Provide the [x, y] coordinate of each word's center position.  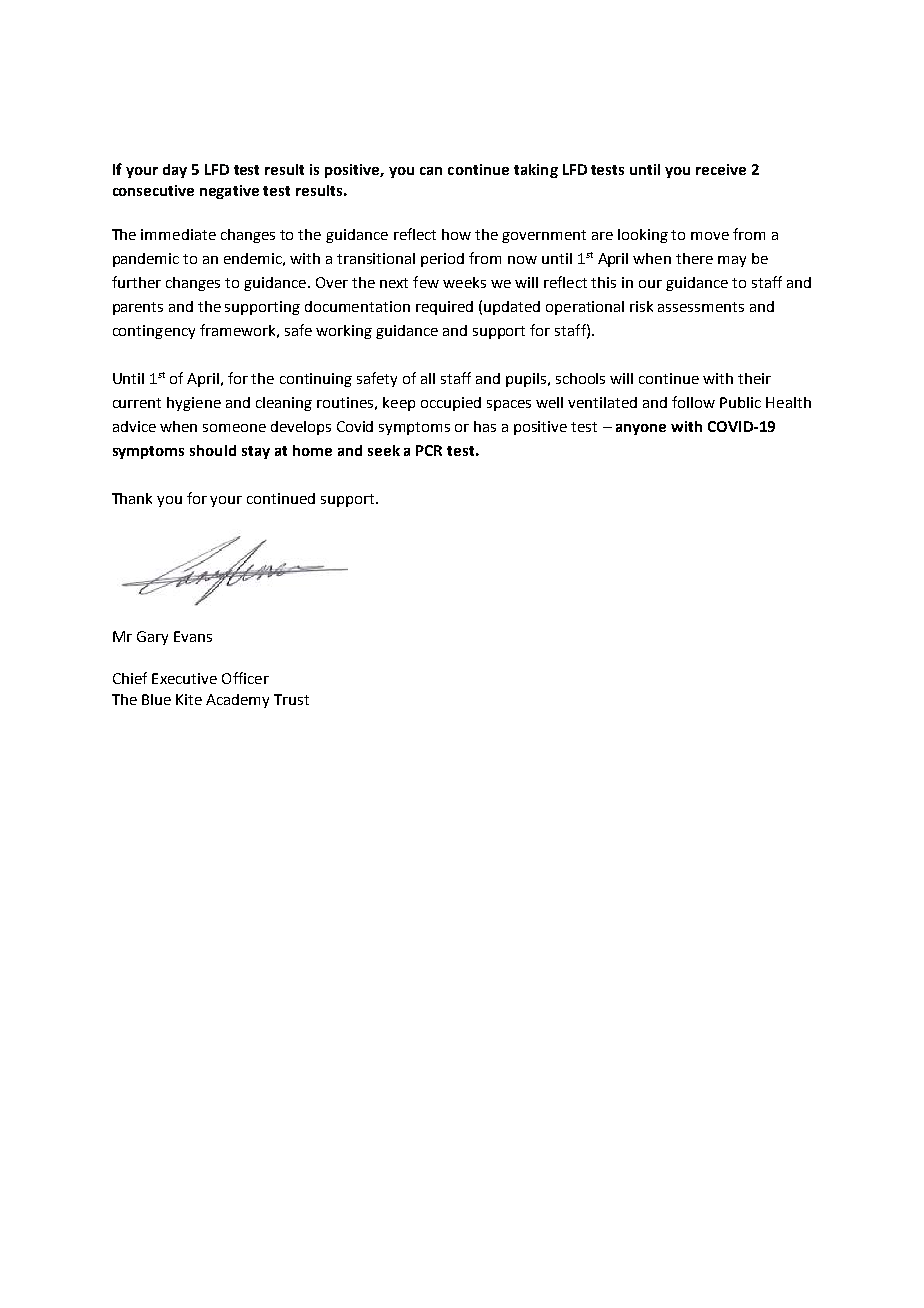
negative [229, 192]
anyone [641, 429]
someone [234, 428]
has [485, 426]
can [431, 171]
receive [721, 169]
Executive [184, 678]
